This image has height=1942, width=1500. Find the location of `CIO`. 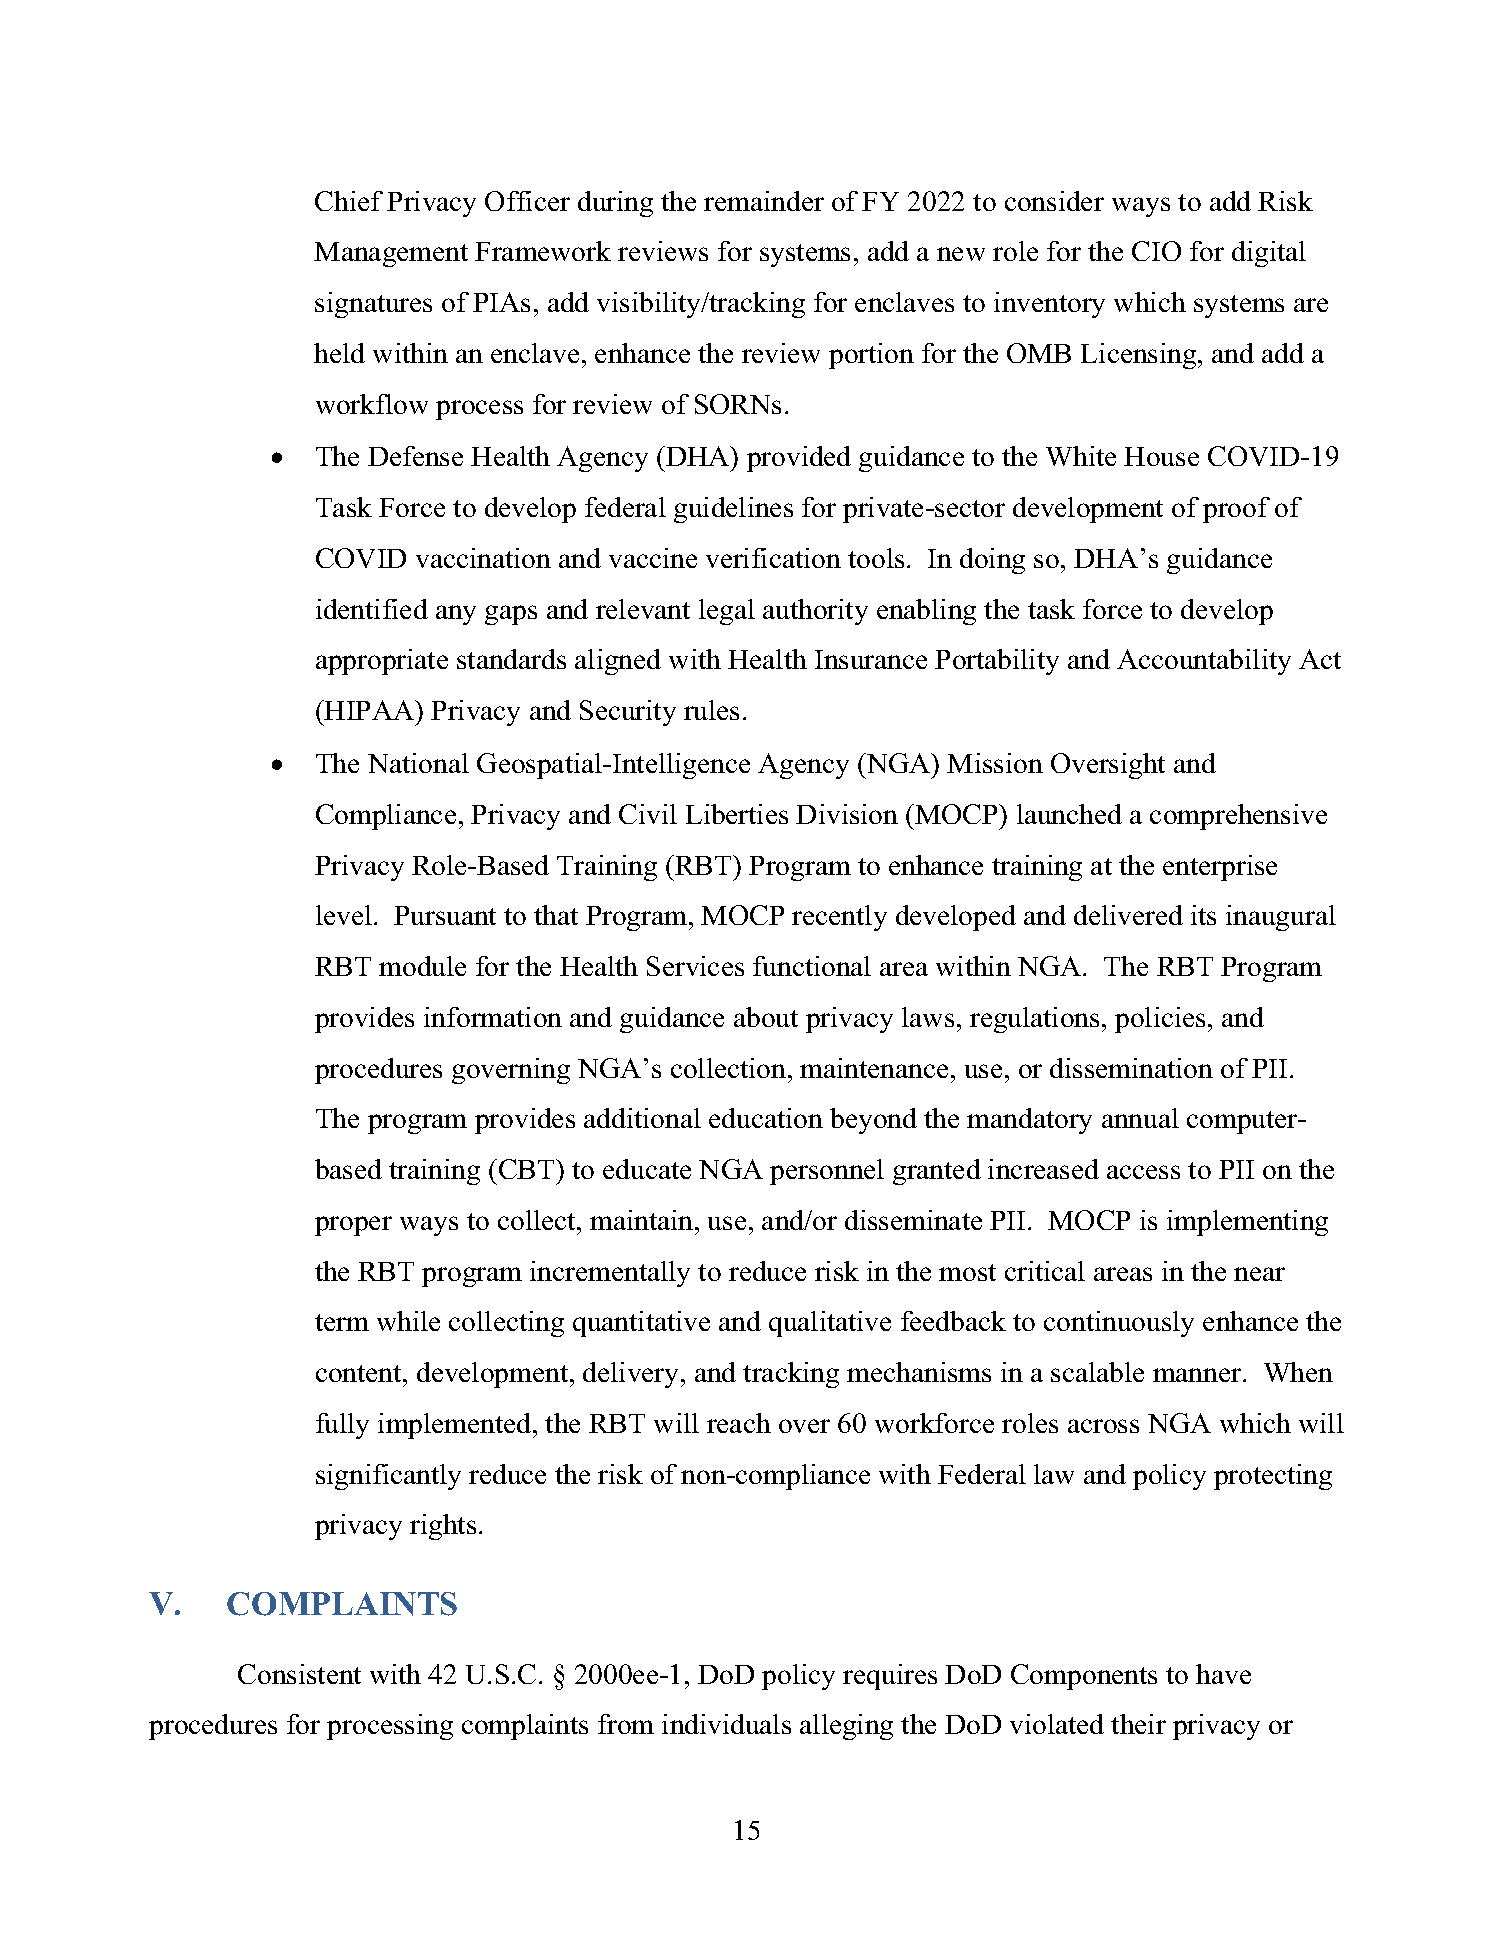

CIO is located at coordinates (1156, 251).
